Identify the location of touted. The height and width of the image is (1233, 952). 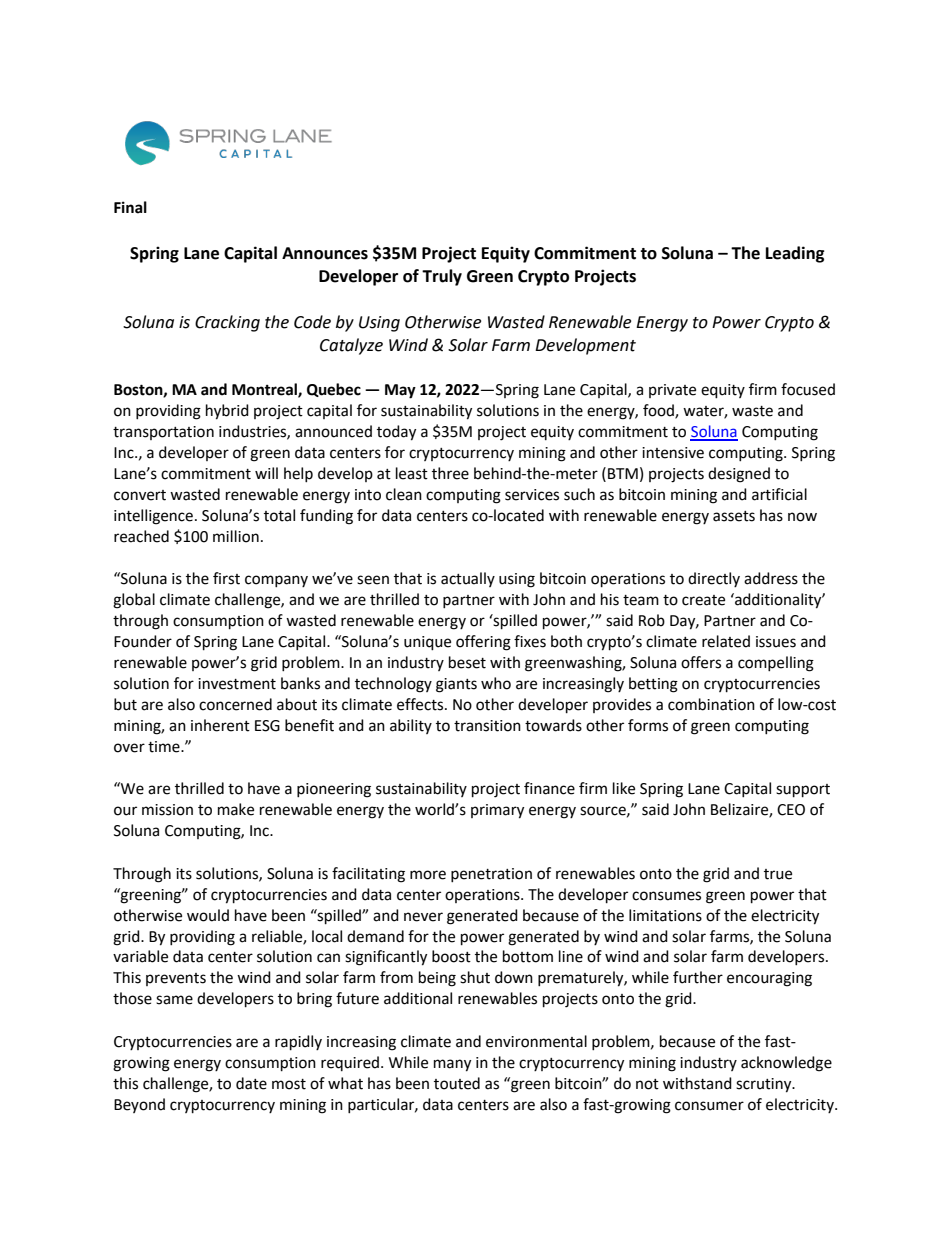
(457, 1083).
